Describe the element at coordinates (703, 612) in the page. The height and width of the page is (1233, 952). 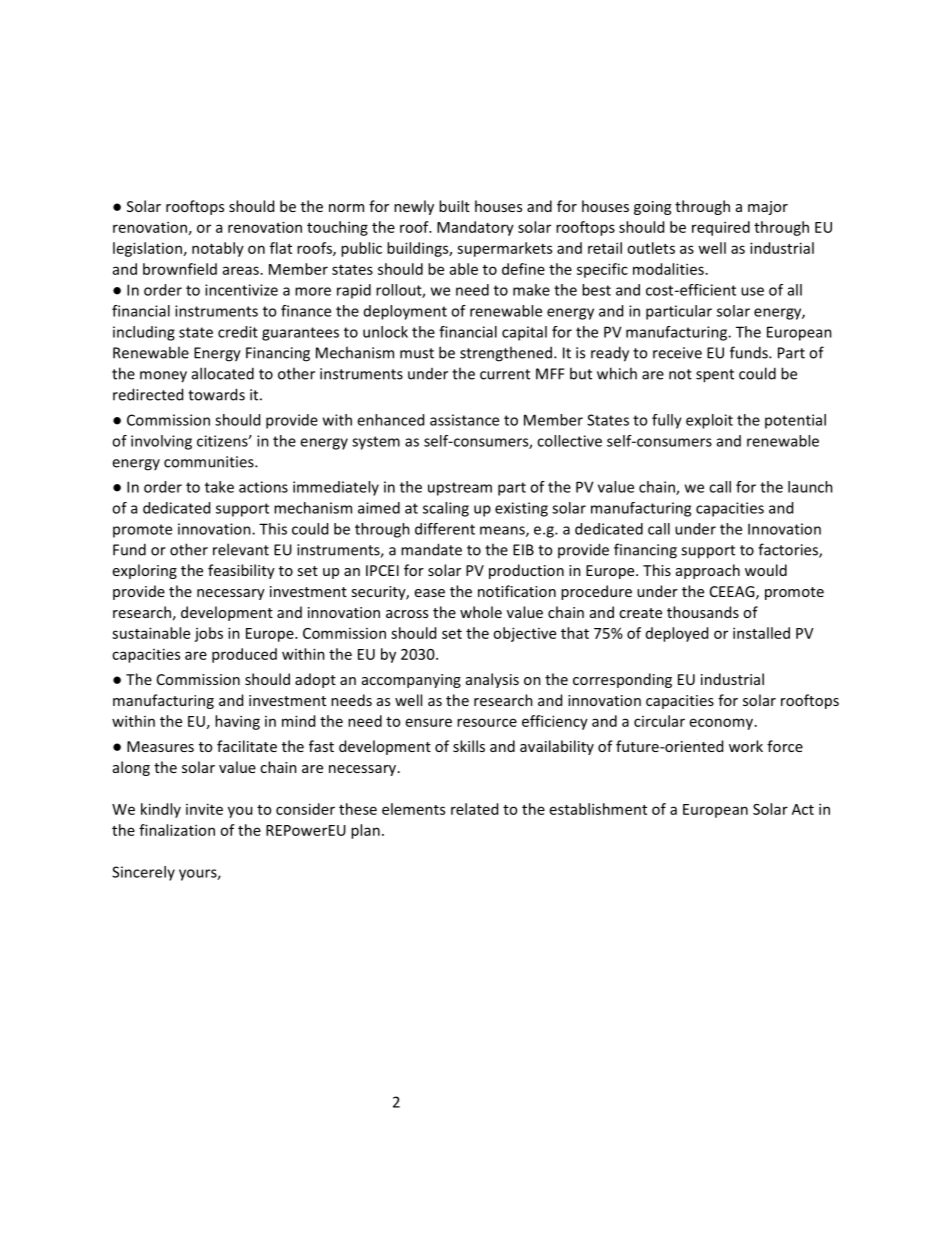
I see `thousands` at that location.
